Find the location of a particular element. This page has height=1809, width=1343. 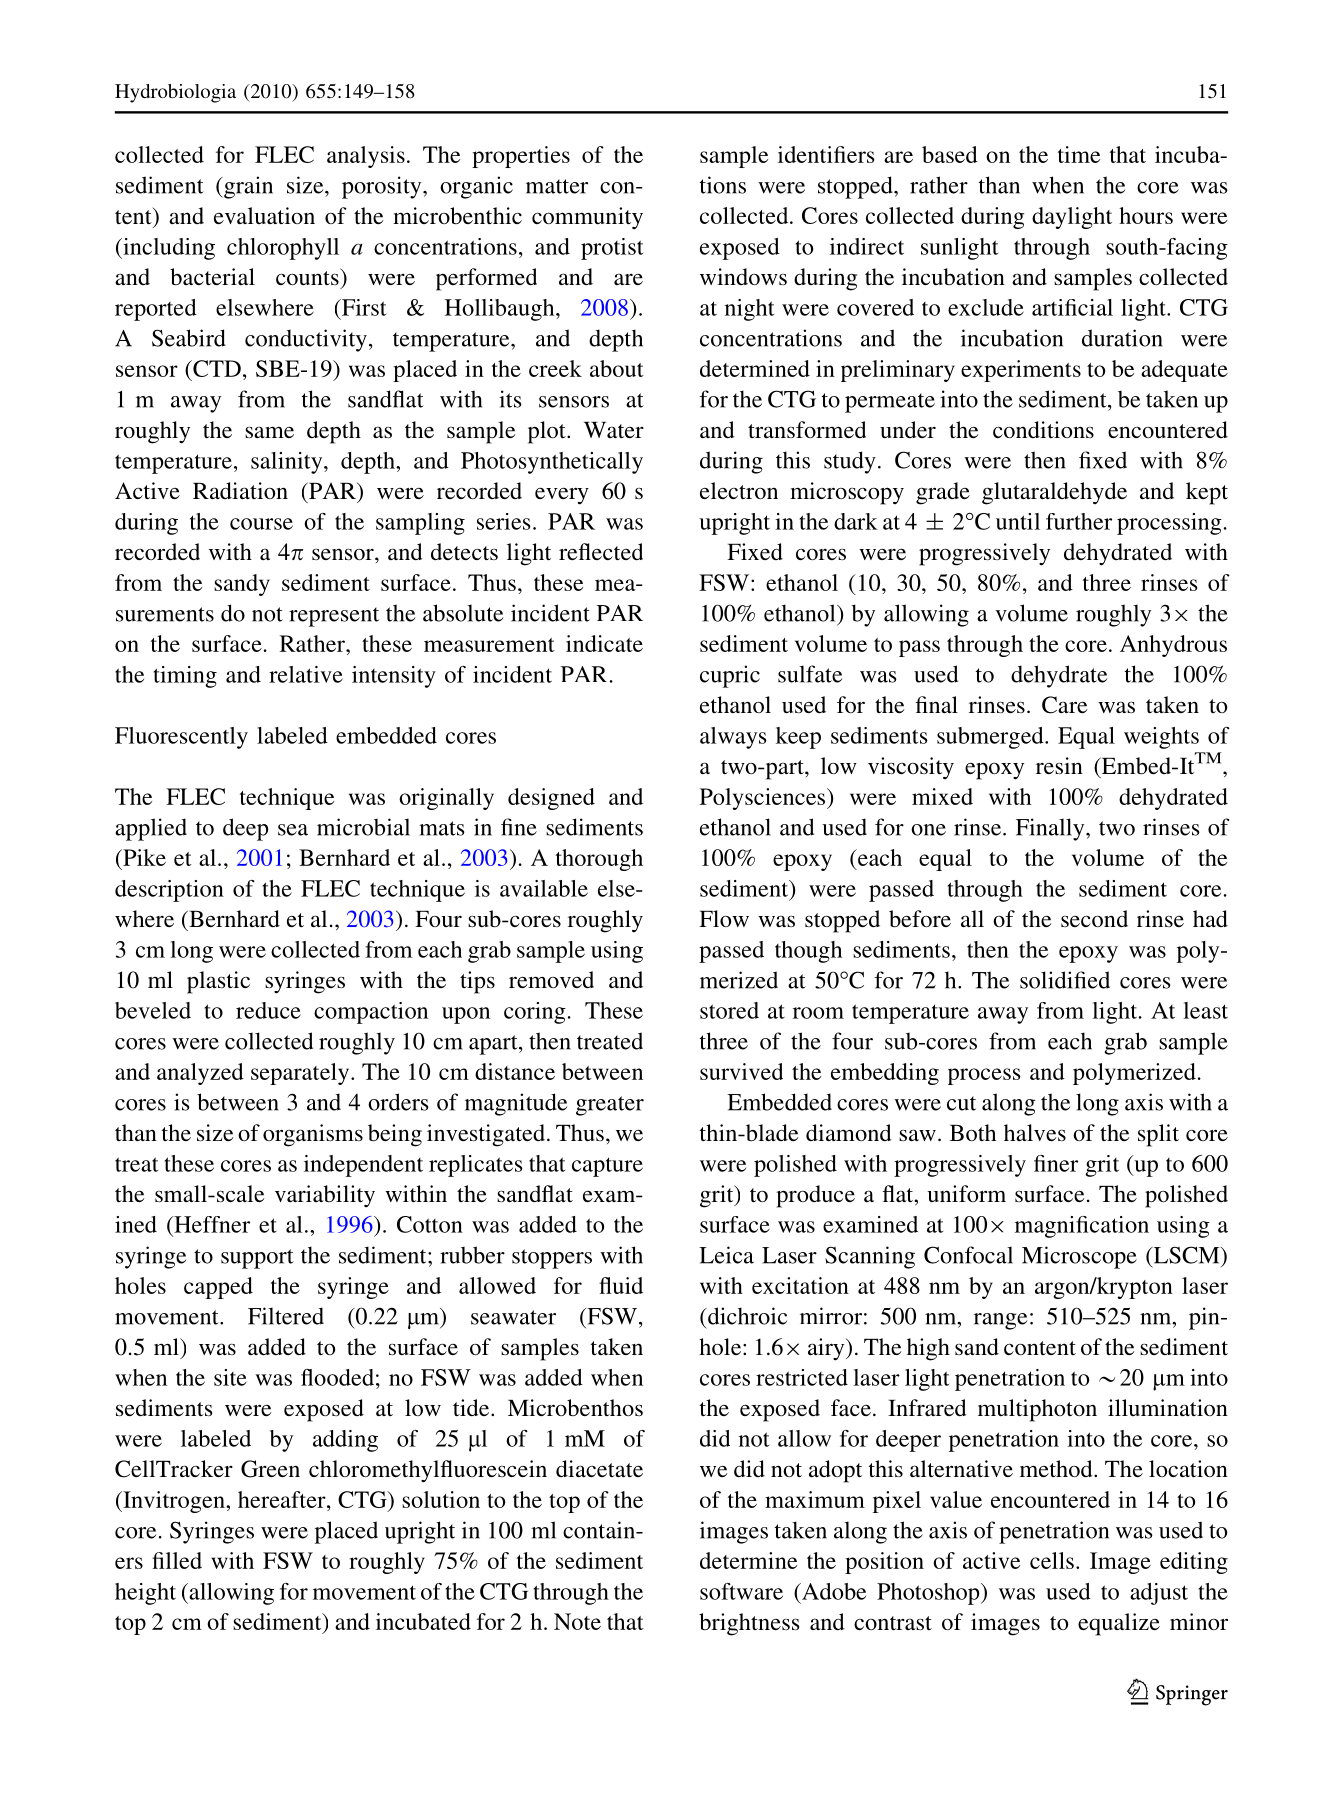

evaluation is located at coordinates (264, 215).
